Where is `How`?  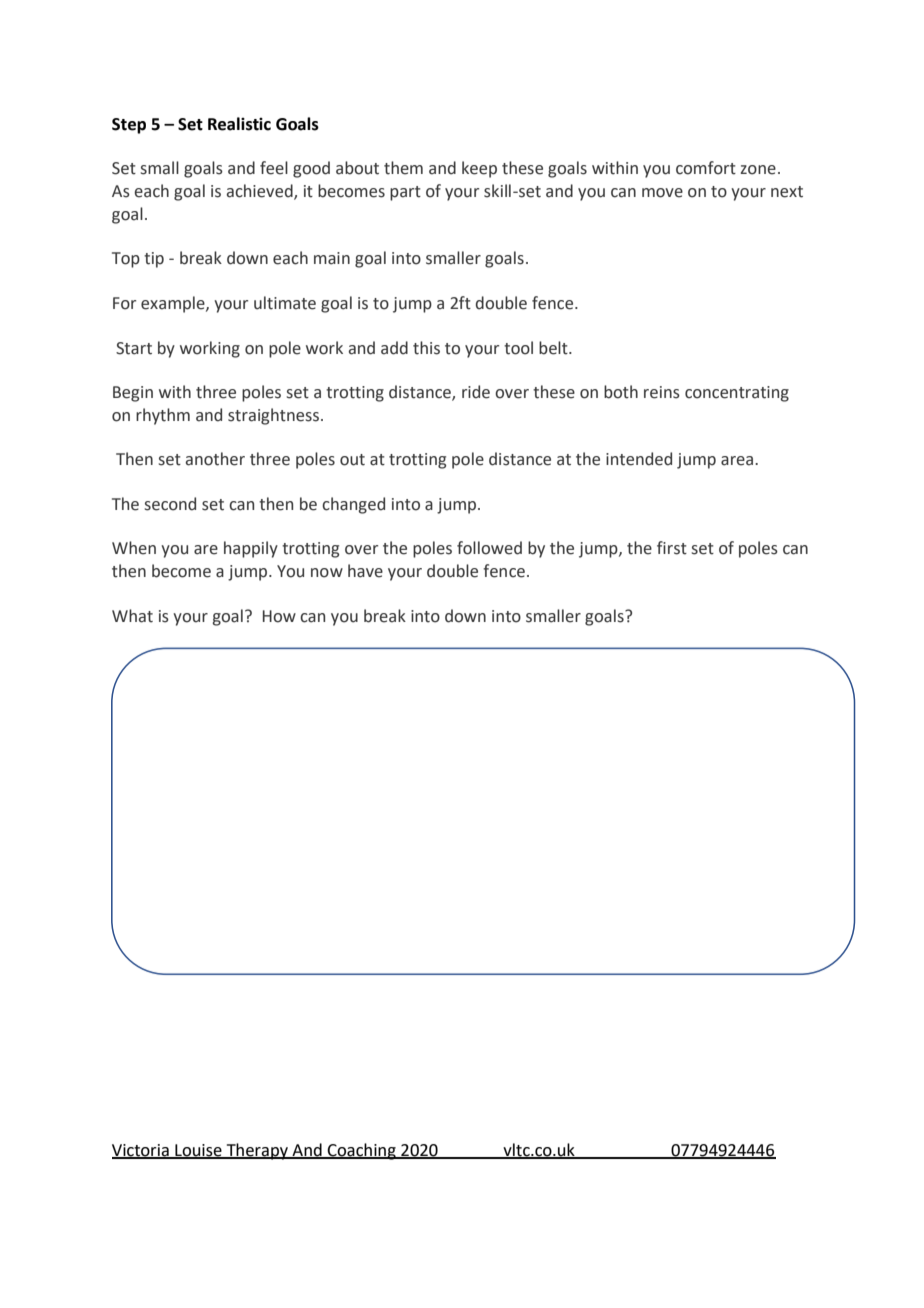
How is located at coordinates (279, 616).
